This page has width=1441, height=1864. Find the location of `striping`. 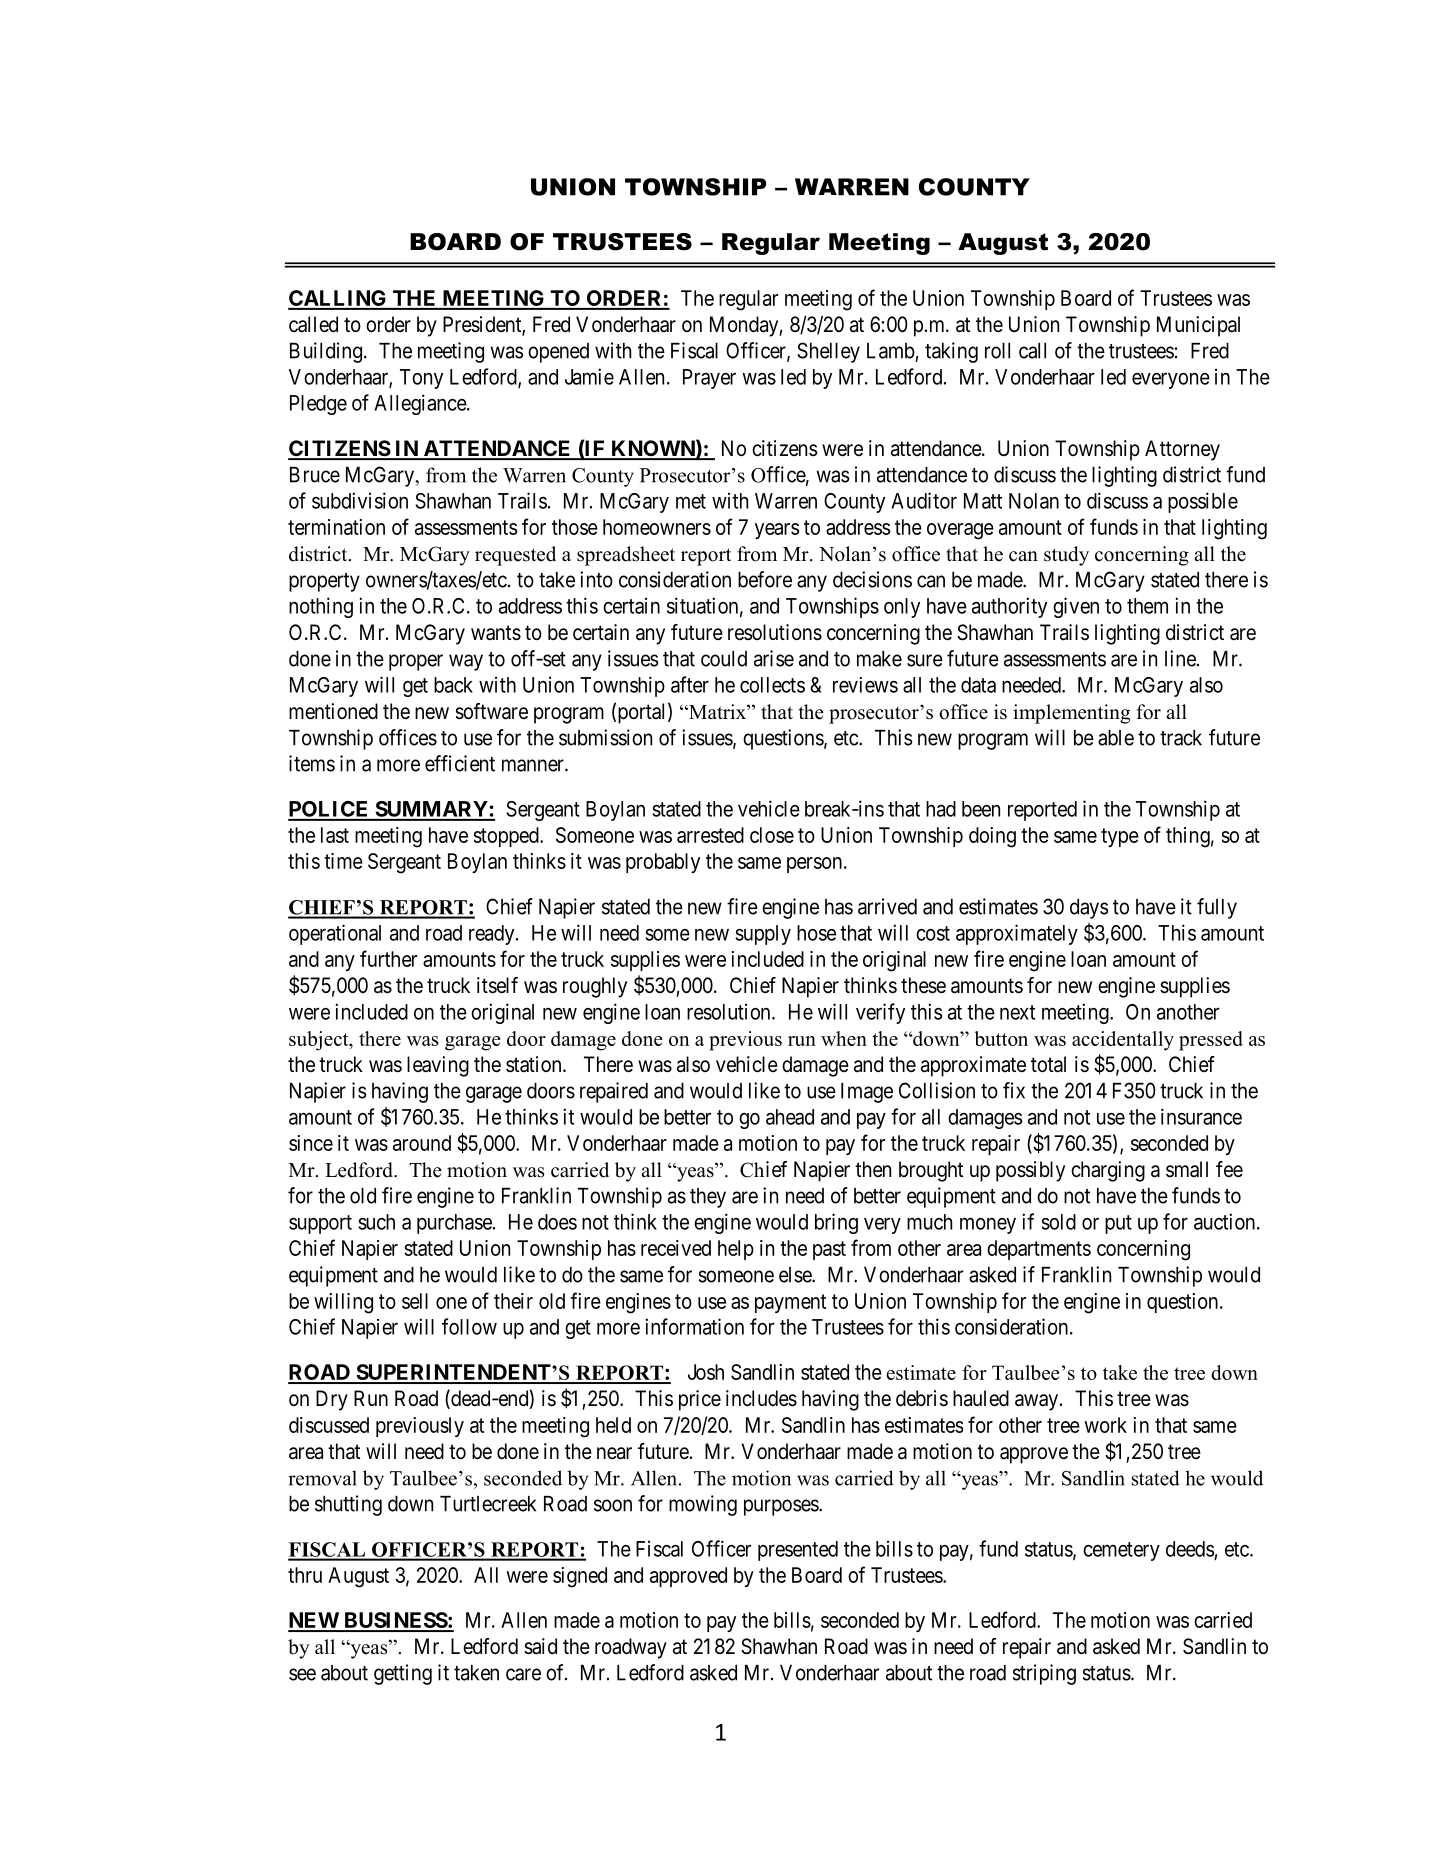

striping is located at coordinates (1044, 1674).
